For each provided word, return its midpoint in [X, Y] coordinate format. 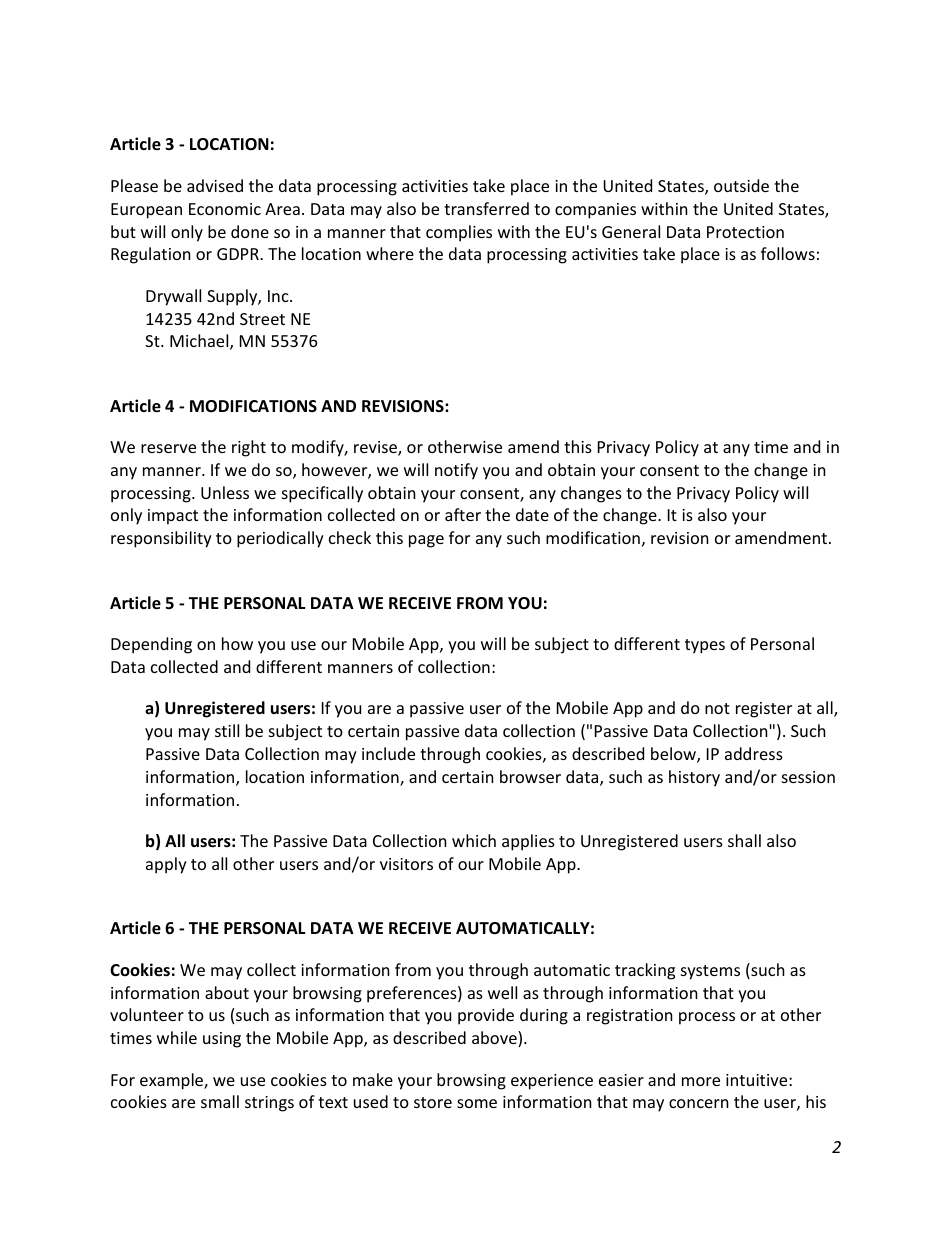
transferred [486, 208]
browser [530, 776]
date [532, 514]
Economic [225, 209]
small [220, 1101]
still [227, 730]
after [463, 514]
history [694, 778]
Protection [745, 232]
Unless [225, 492]
